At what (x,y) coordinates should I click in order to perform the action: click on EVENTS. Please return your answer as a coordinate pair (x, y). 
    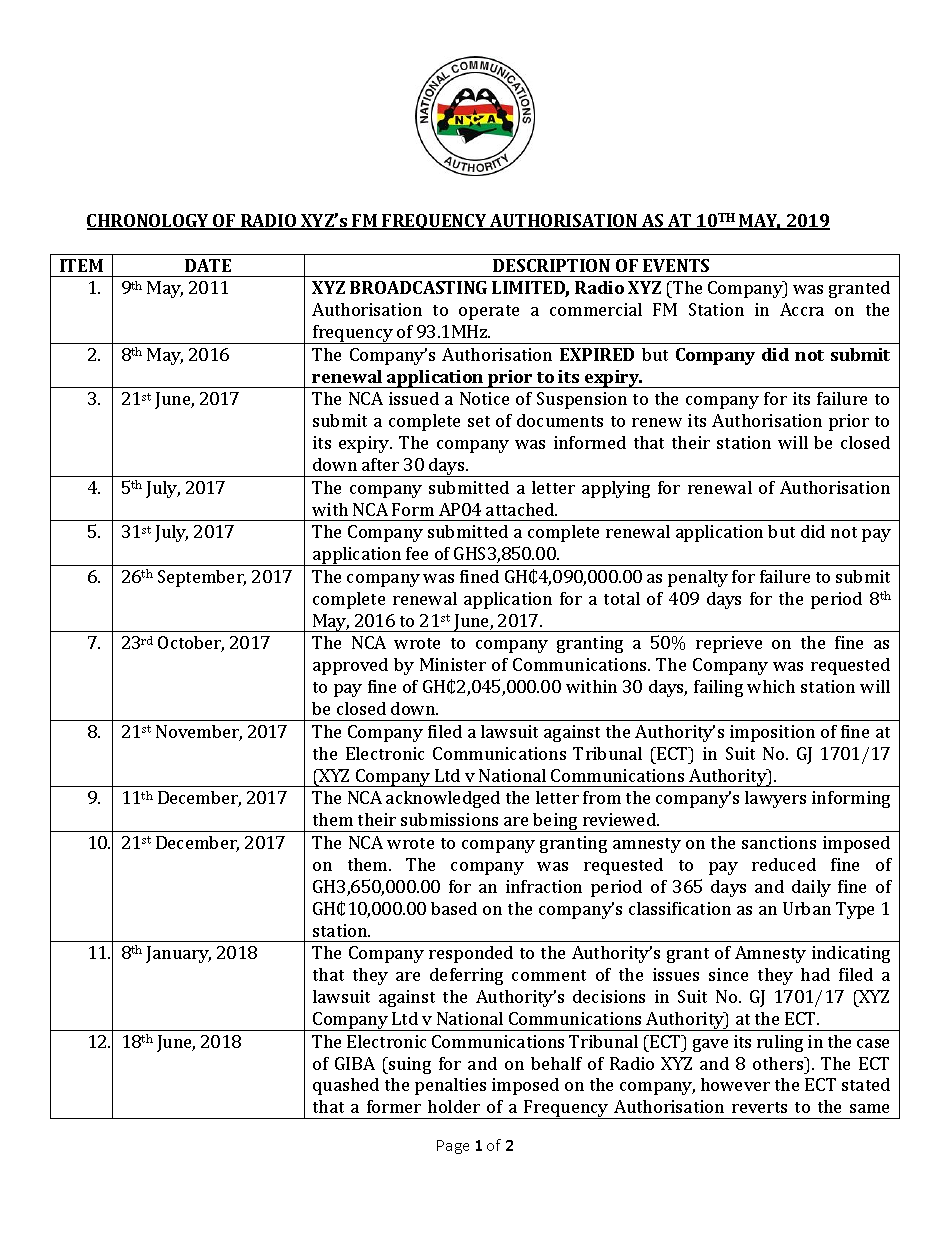
    Looking at the image, I should click on (676, 265).
